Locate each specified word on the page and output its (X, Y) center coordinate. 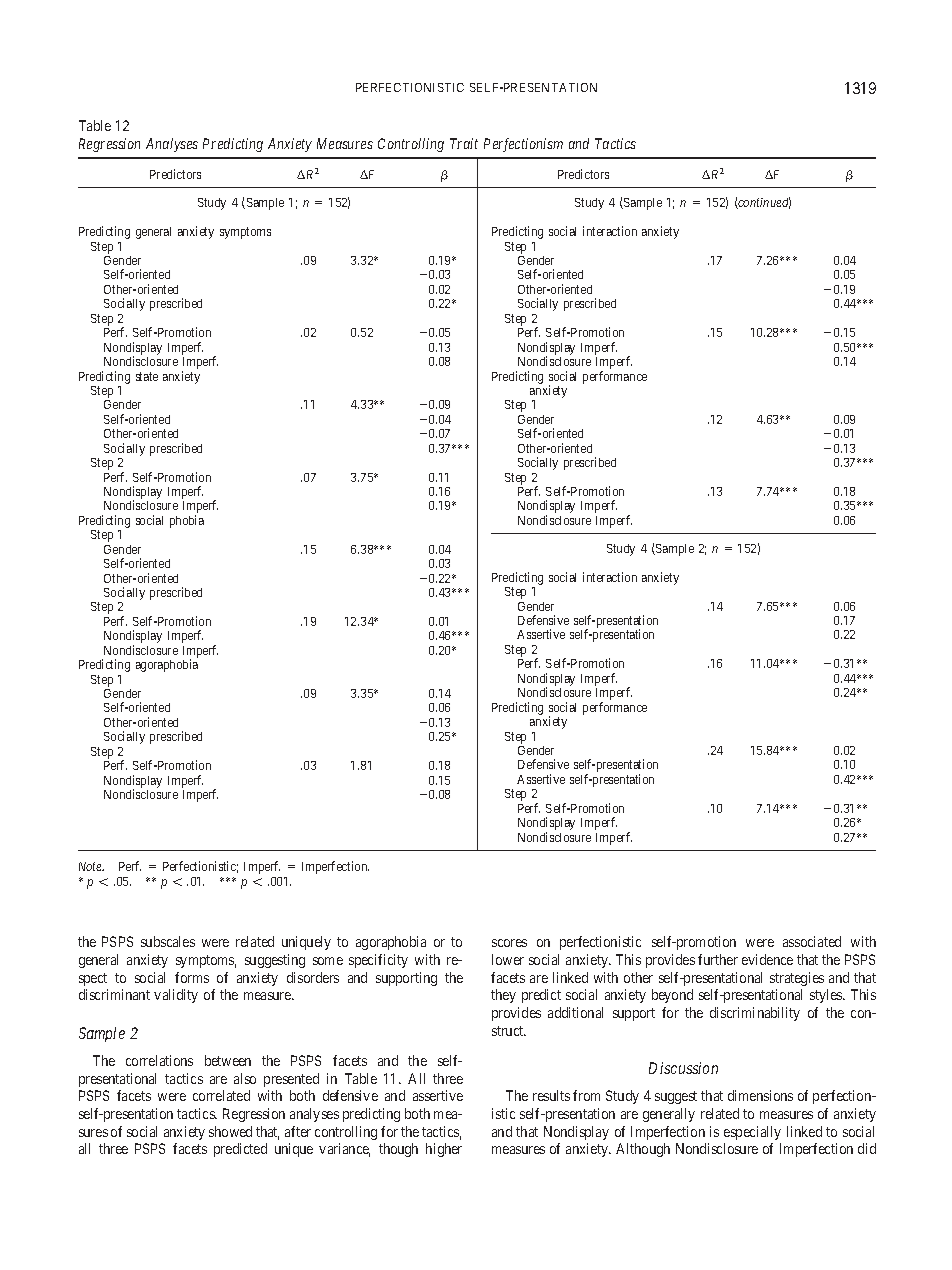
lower (508, 959)
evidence (767, 959)
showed (230, 1131)
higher (444, 1150)
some (328, 961)
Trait (464, 143)
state (147, 376)
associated (812, 941)
